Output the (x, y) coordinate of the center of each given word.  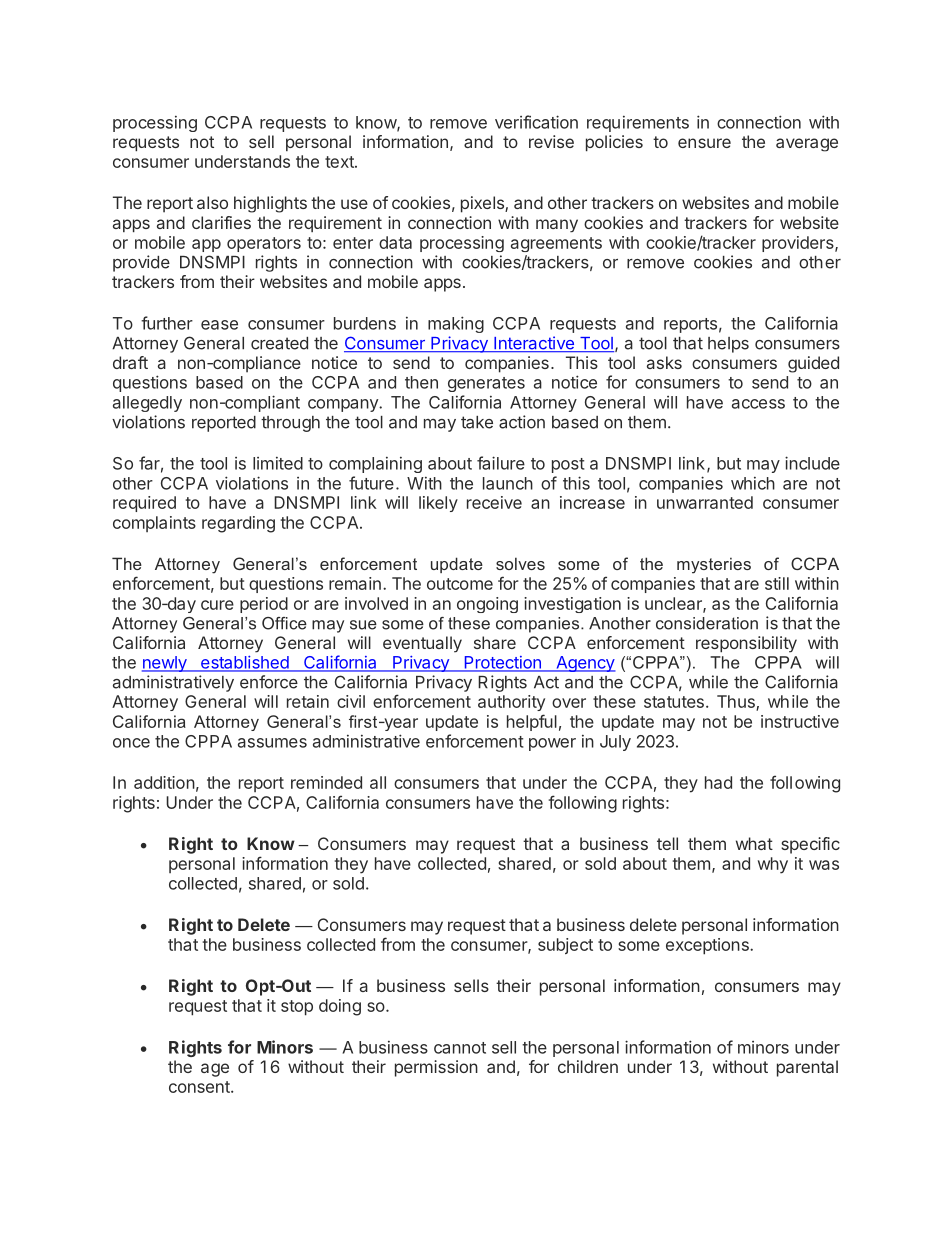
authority (511, 703)
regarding (238, 524)
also (212, 202)
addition (164, 782)
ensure (704, 143)
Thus (737, 703)
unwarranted (705, 502)
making (456, 324)
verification (536, 122)
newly (165, 664)
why (773, 865)
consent (200, 1087)
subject (565, 946)
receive (494, 502)
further (167, 323)
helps (728, 345)
